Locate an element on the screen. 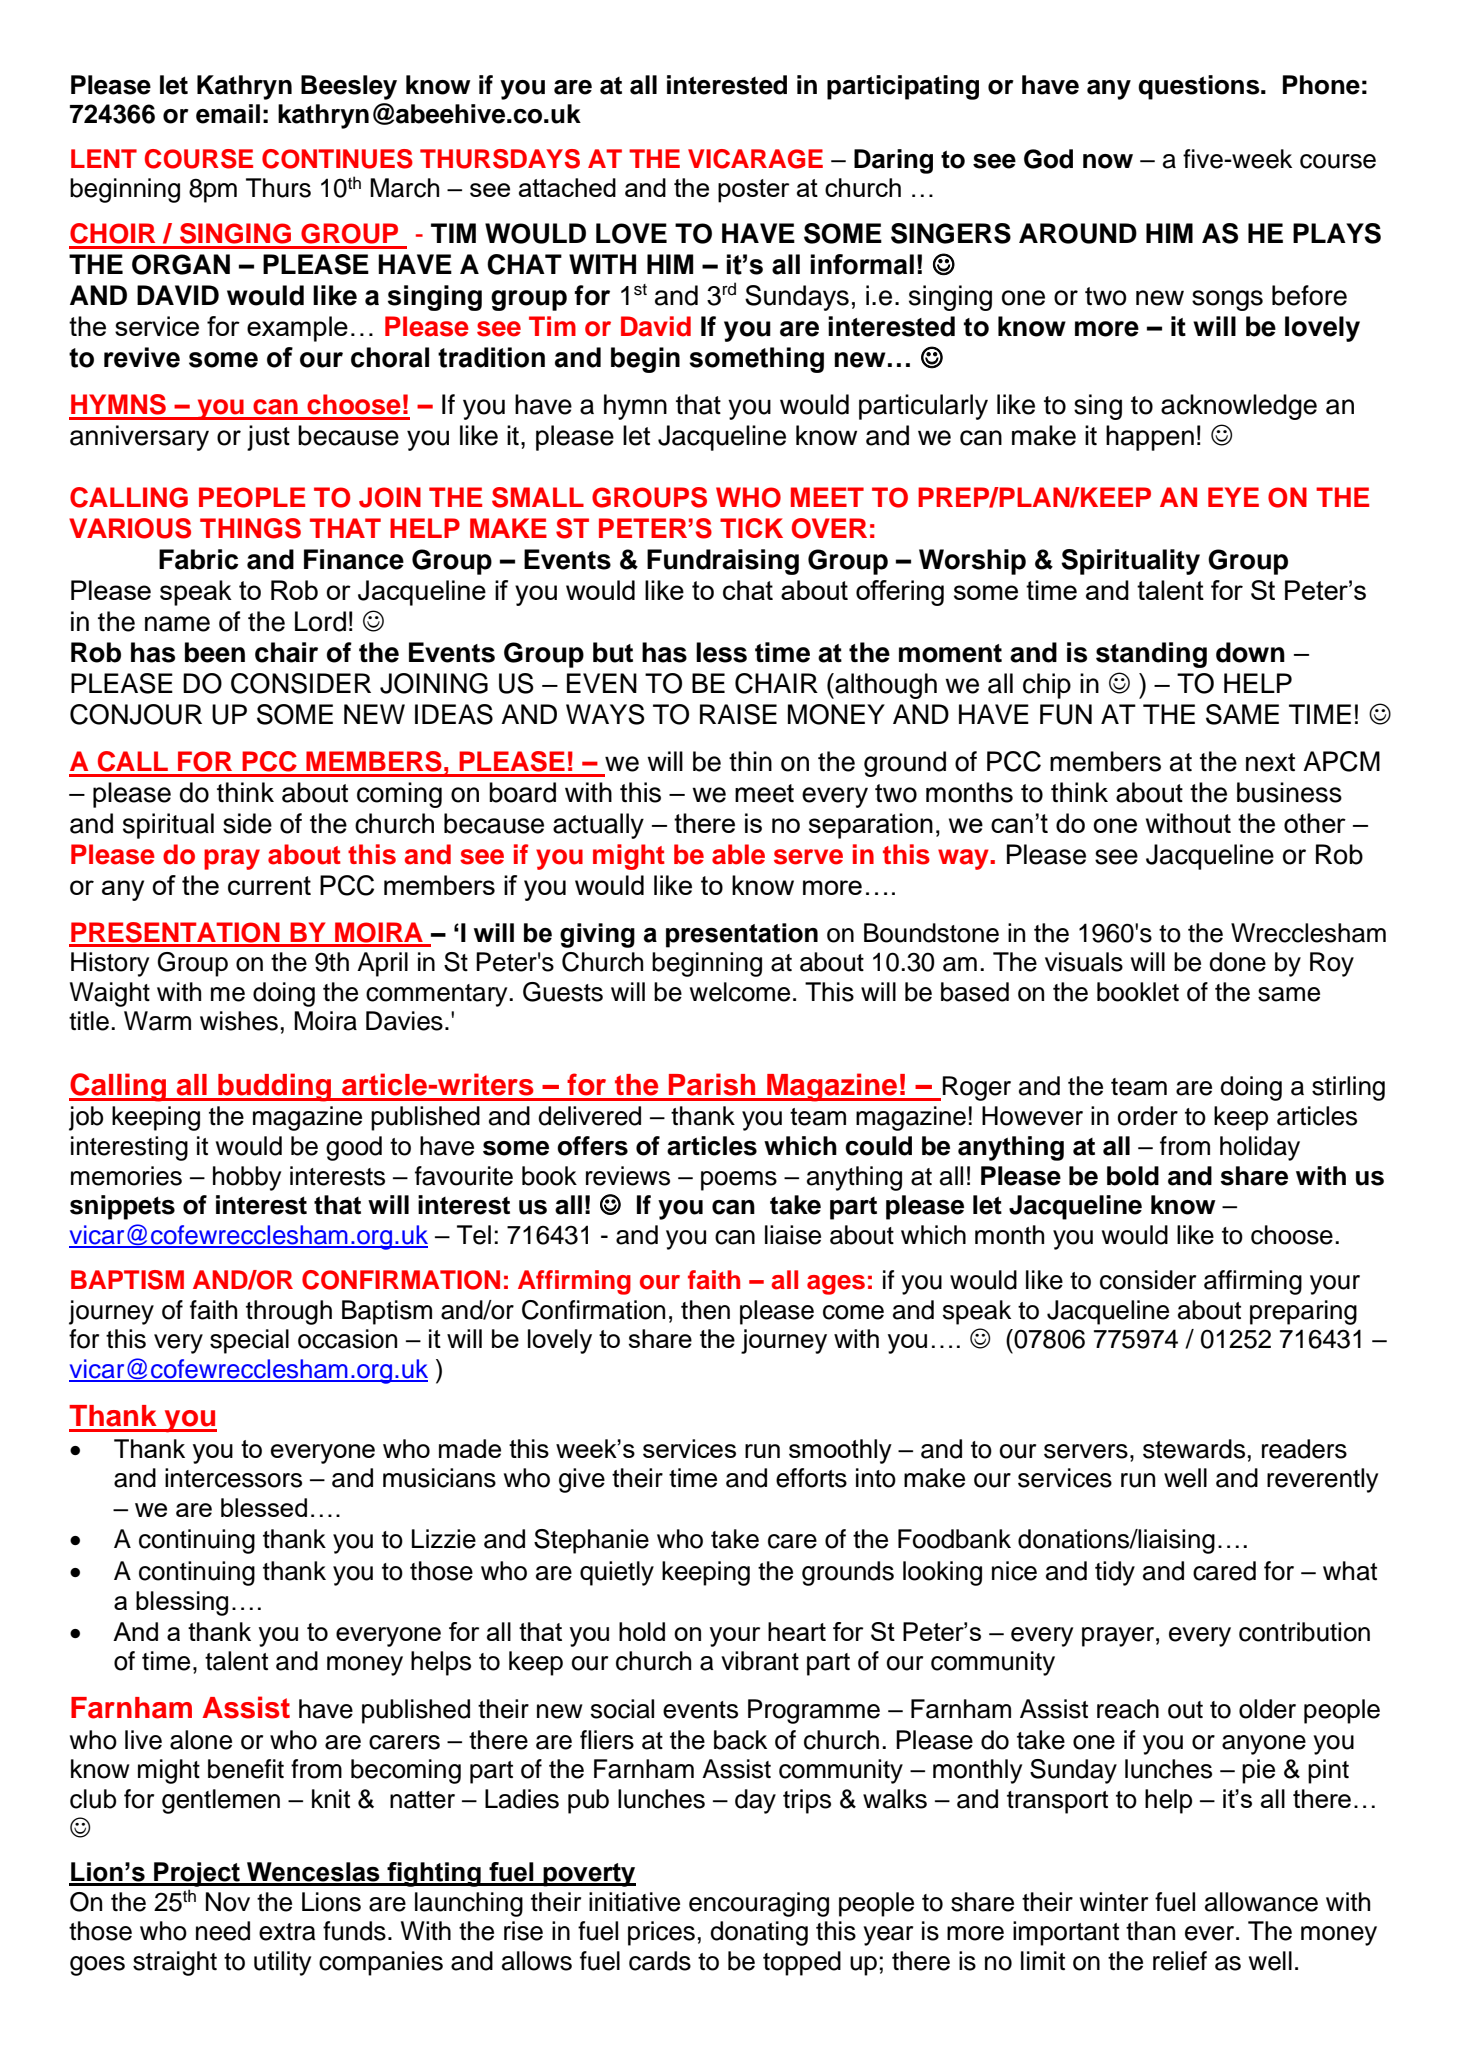 The height and width of the screenshot is (2066, 1461). Nov is located at coordinates (228, 1902).
